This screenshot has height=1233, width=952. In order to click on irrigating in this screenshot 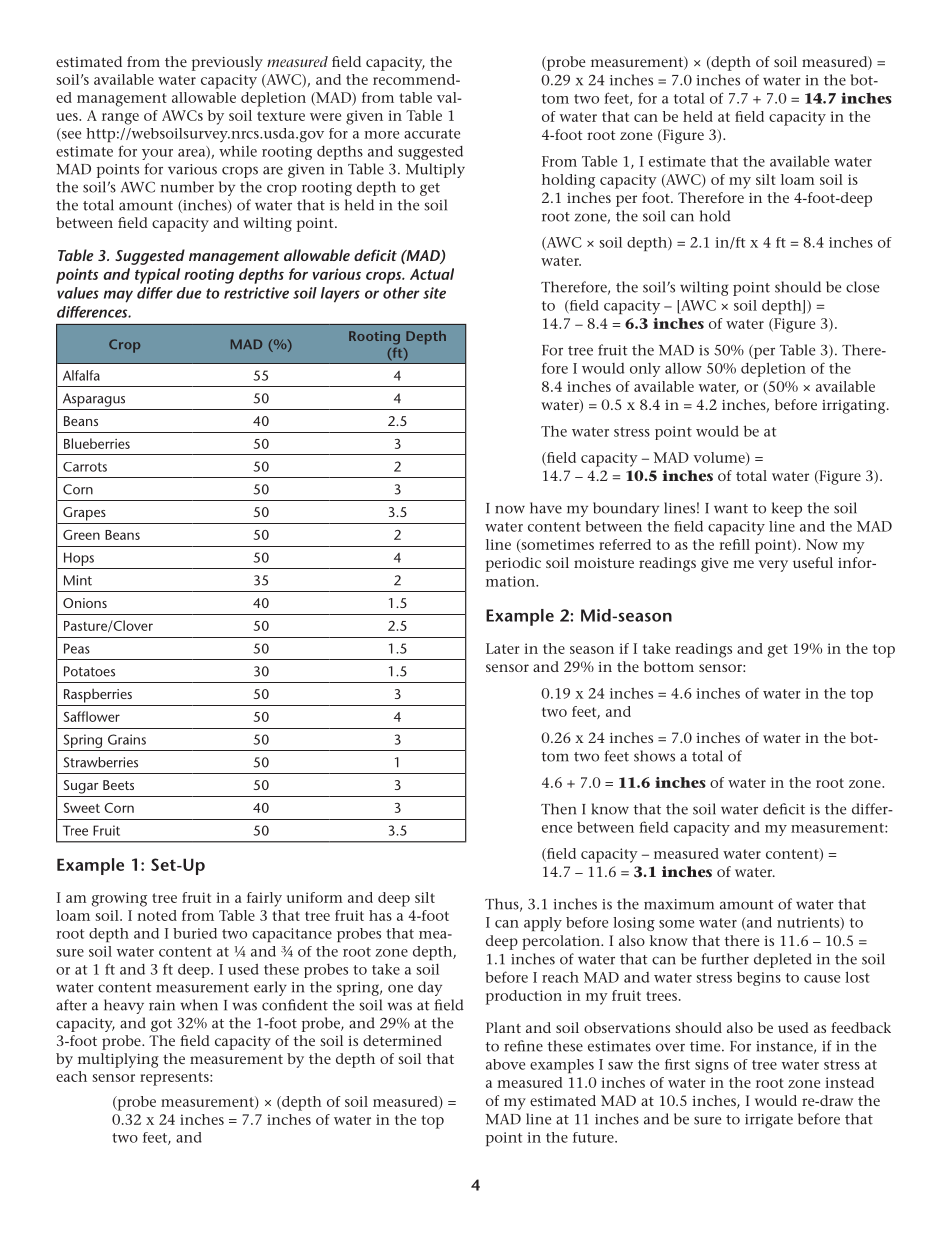, I will do `click(855, 407)`.
